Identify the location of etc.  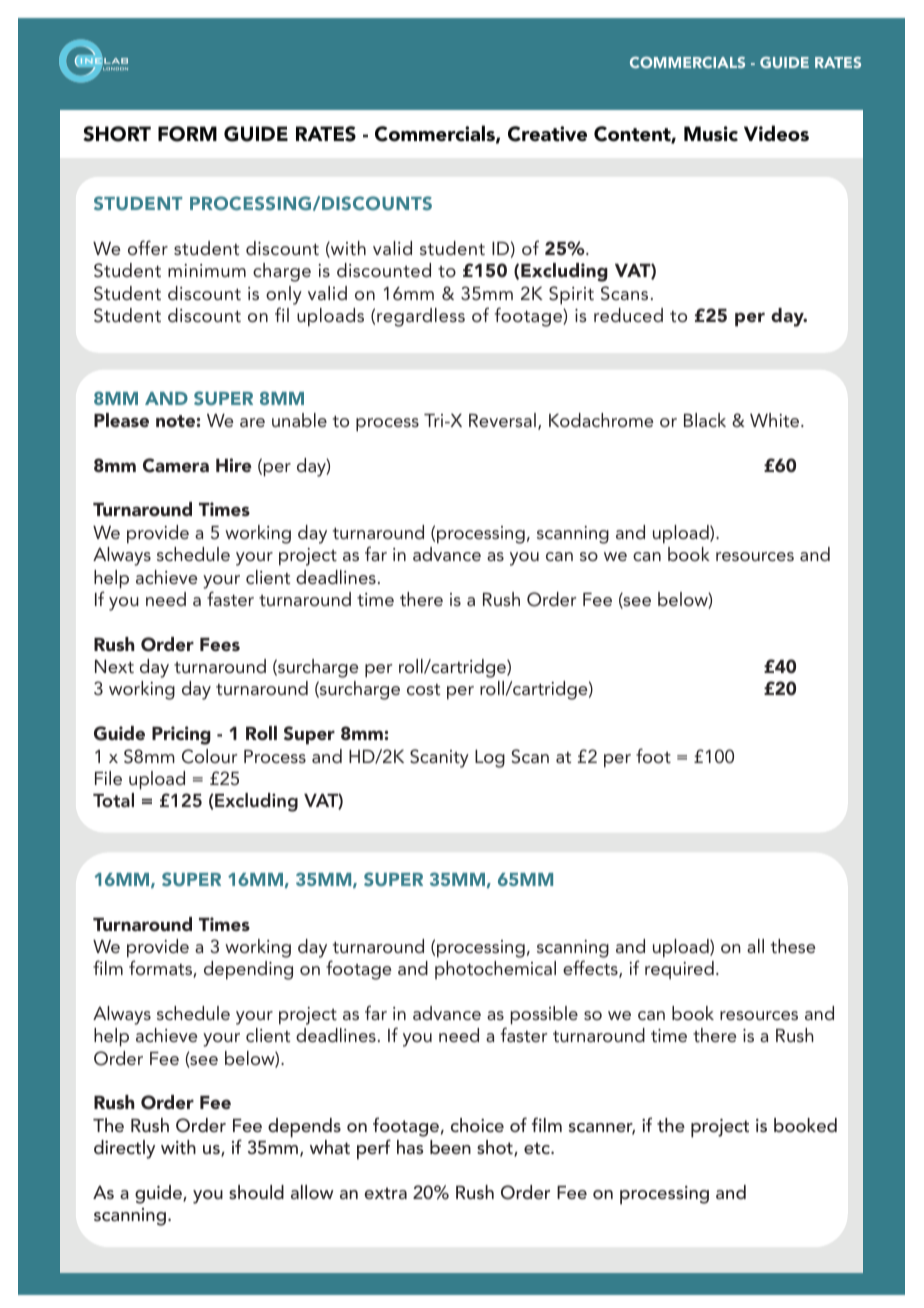
(538, 1148).
